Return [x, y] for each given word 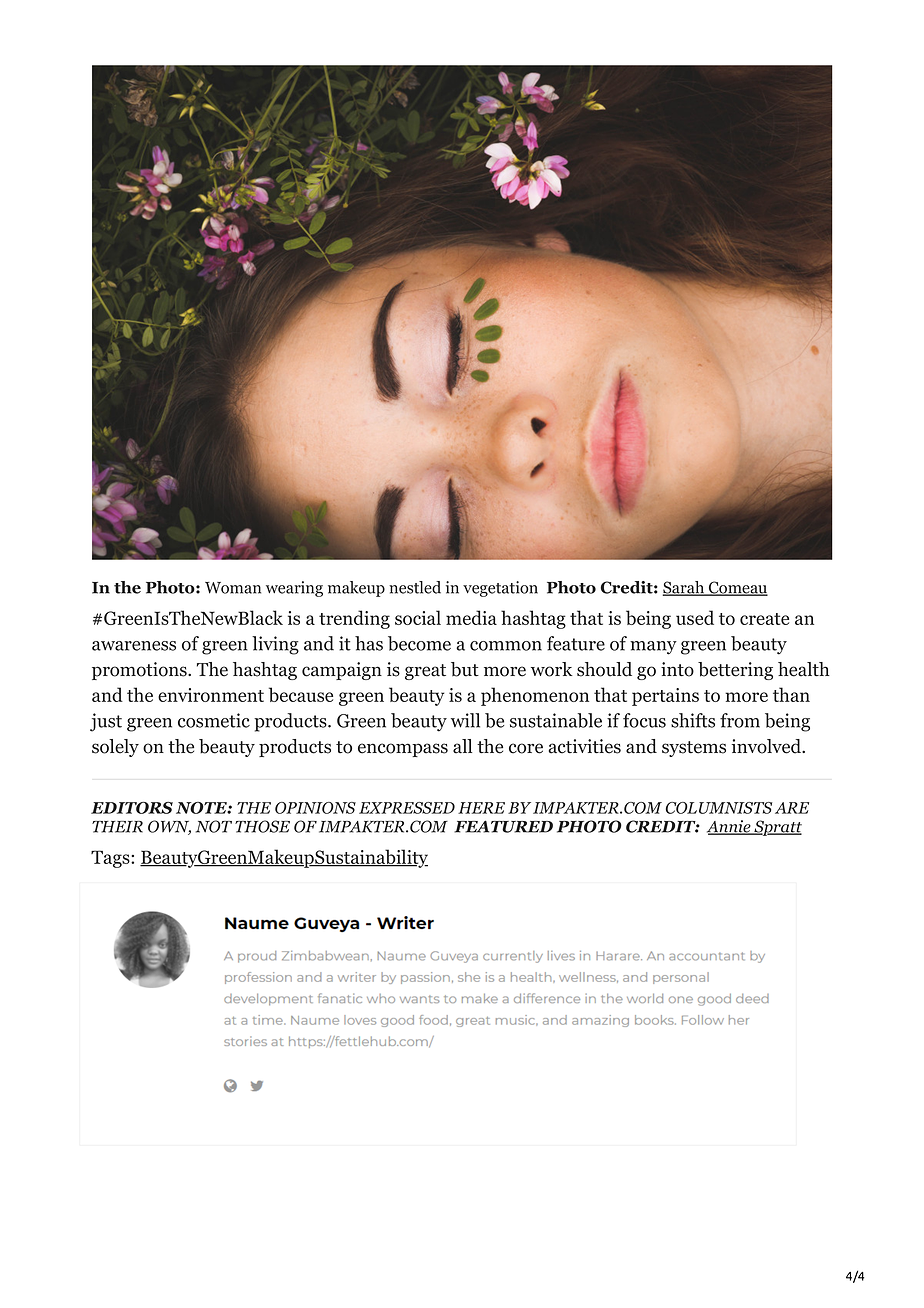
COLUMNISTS [719, 808]
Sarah [685, 588]
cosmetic [214, 720]
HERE [481, 808]
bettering [735, 671]
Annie [730, 827]
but [465, 669]
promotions [140, 671]
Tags [111, 859]
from [740, 720]
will [465, 720]
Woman [233, 588]
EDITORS [132, 808]
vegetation [500, 589]
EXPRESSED [407, 808]
